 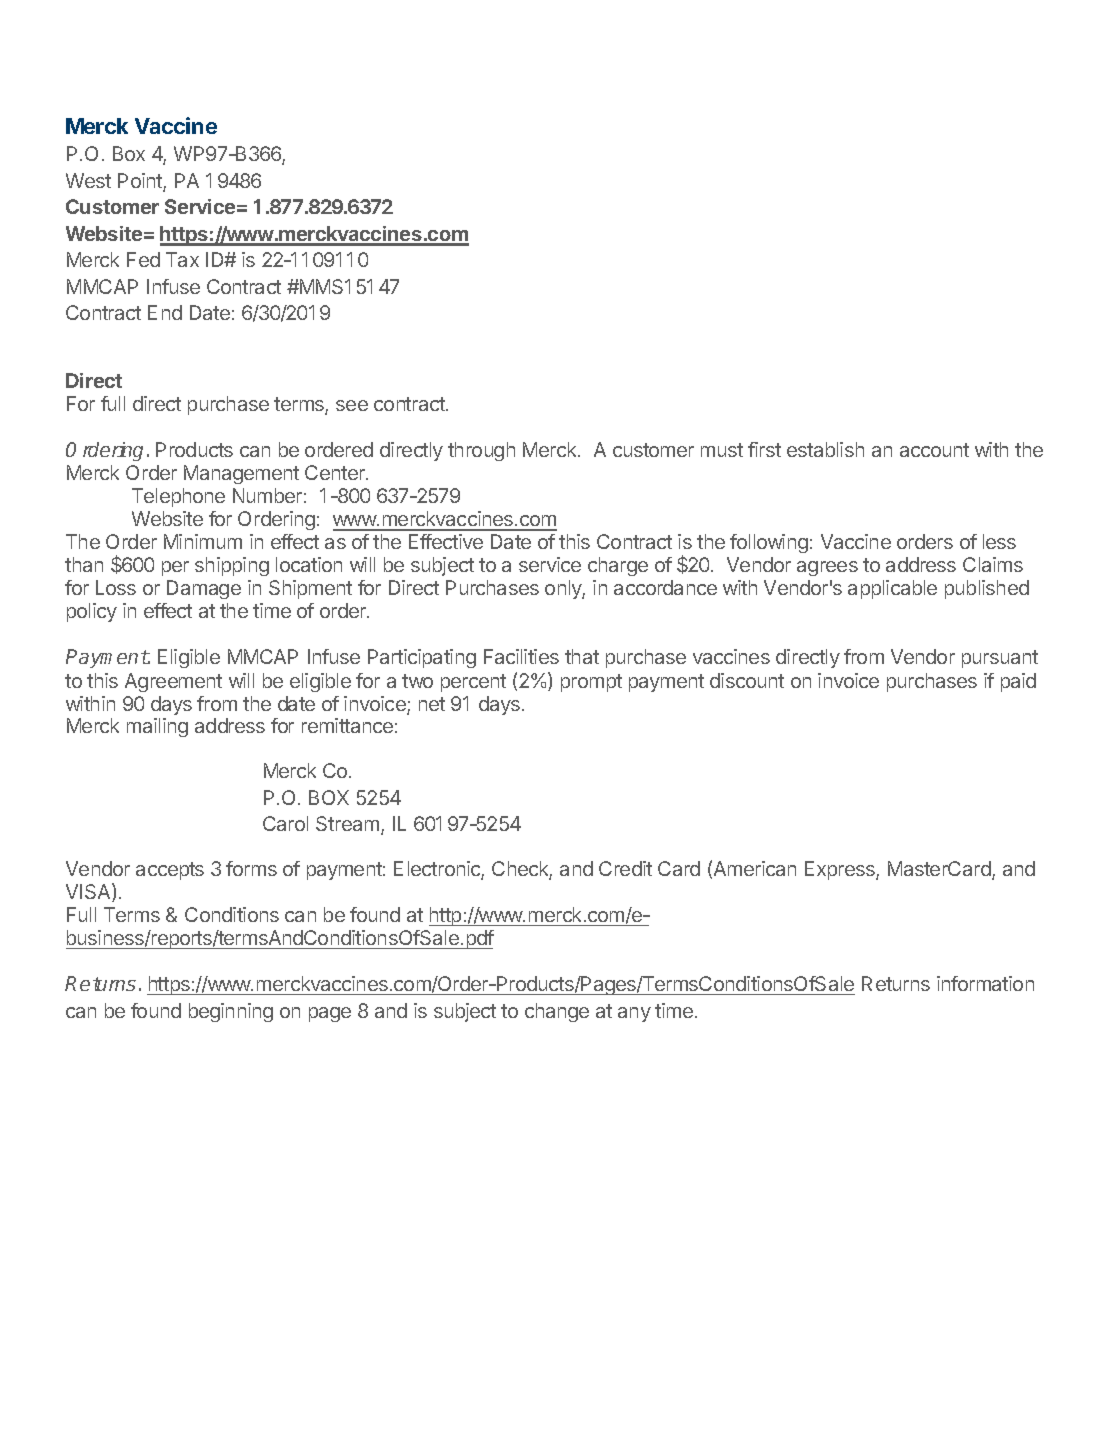 What do you see at coordinates (141, 182) in the document?
I see `Point` at bounding box center [141, 182].
